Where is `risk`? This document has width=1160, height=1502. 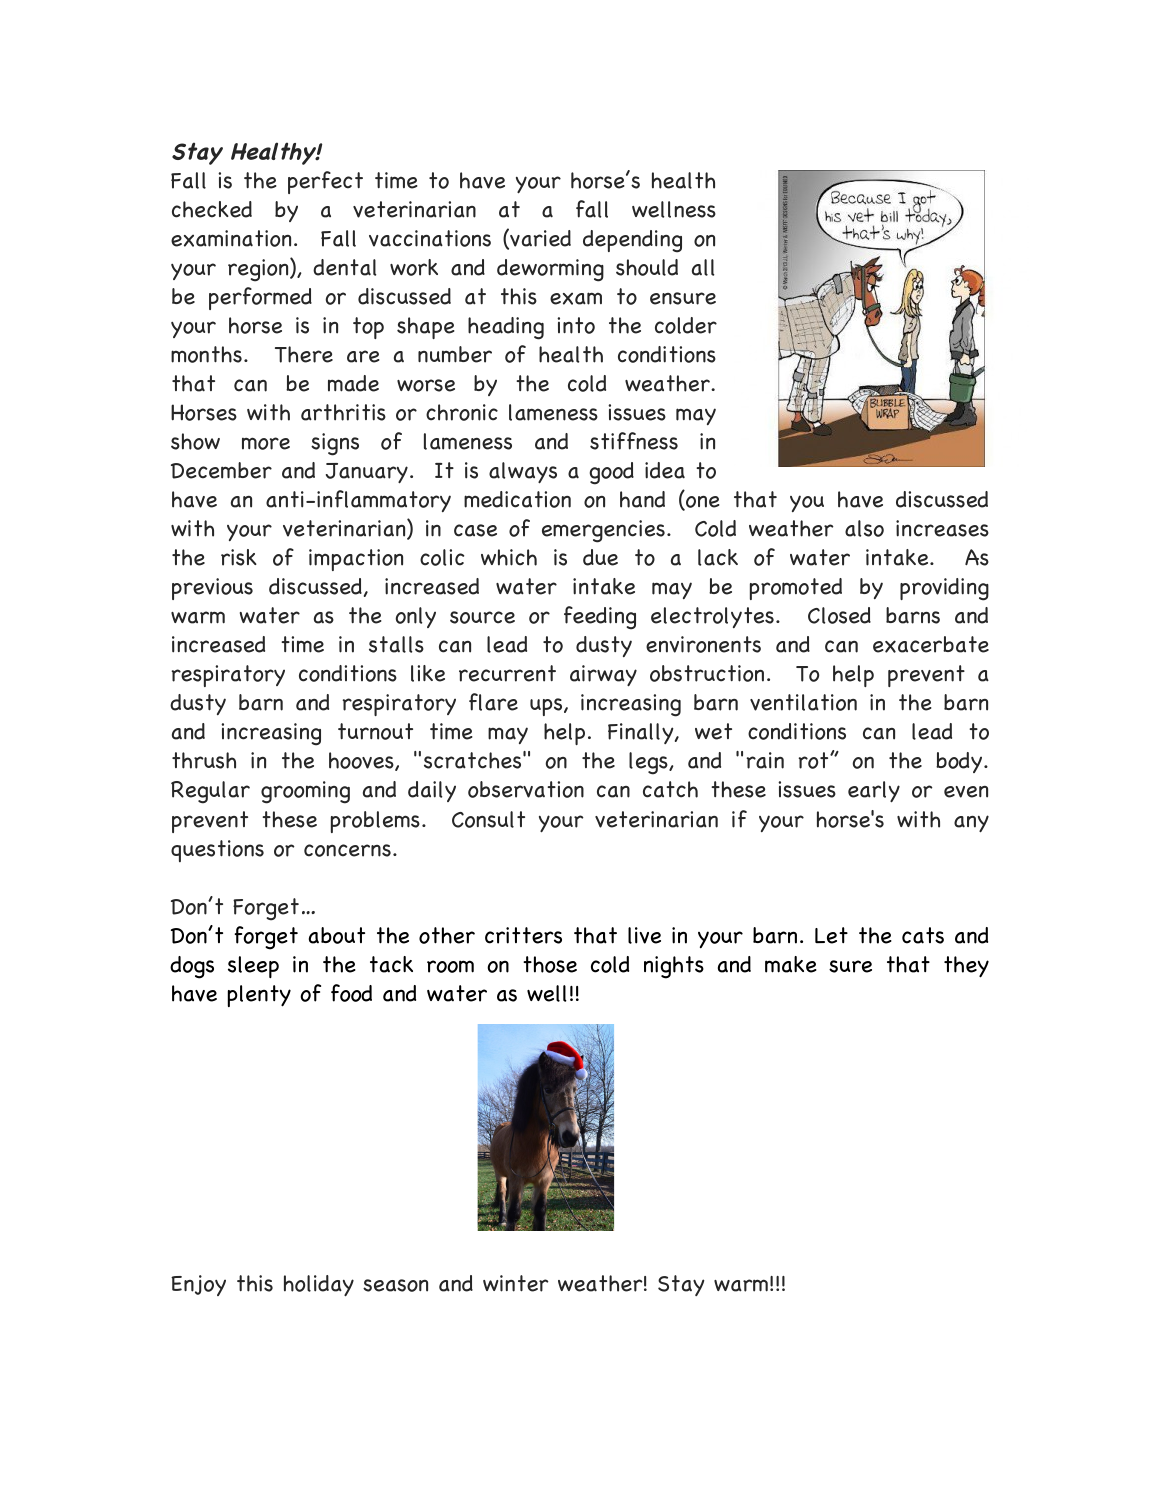
risk is located at coordinates (239, 557).
